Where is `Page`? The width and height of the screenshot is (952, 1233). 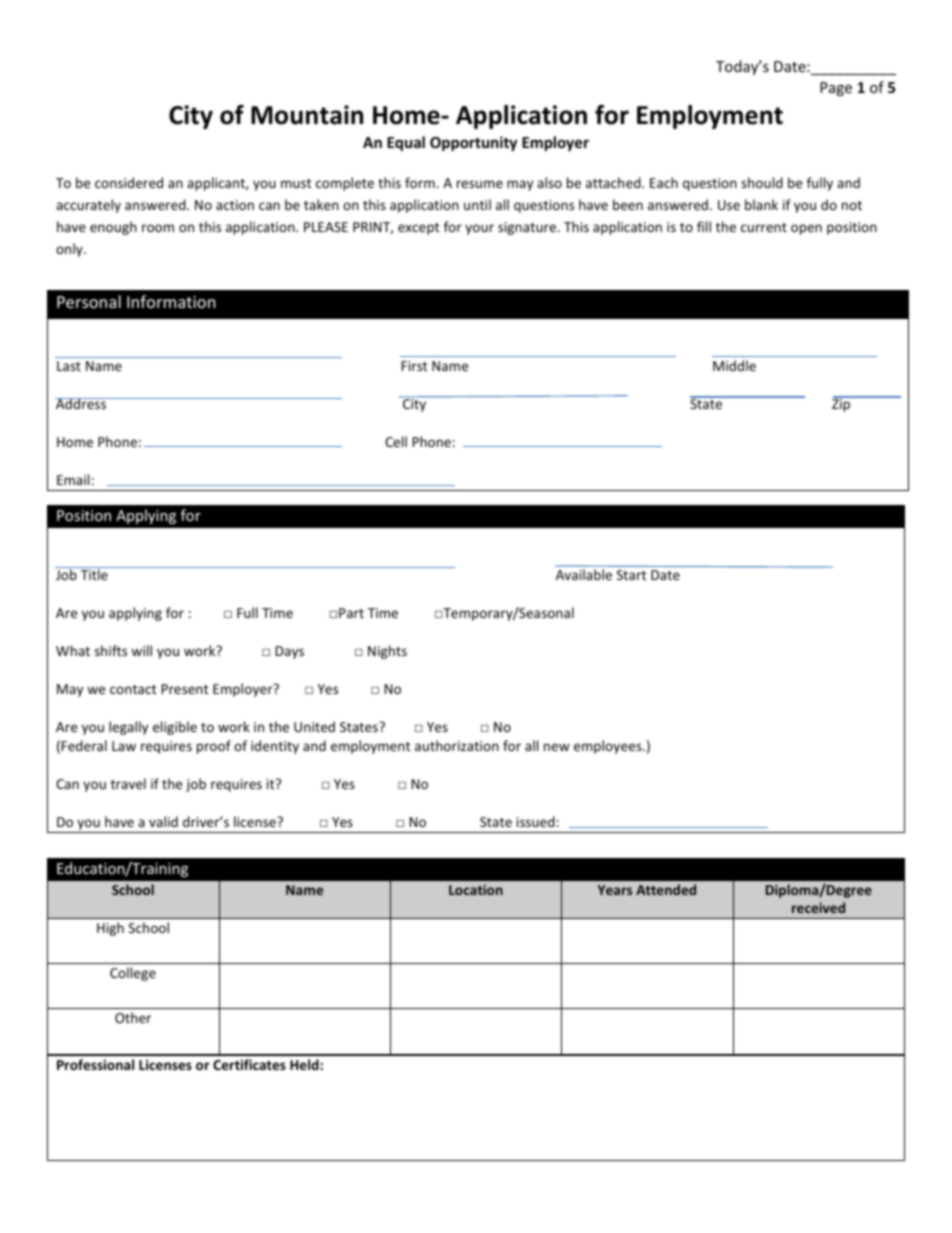
Page is located at coordinates (836, 89).
